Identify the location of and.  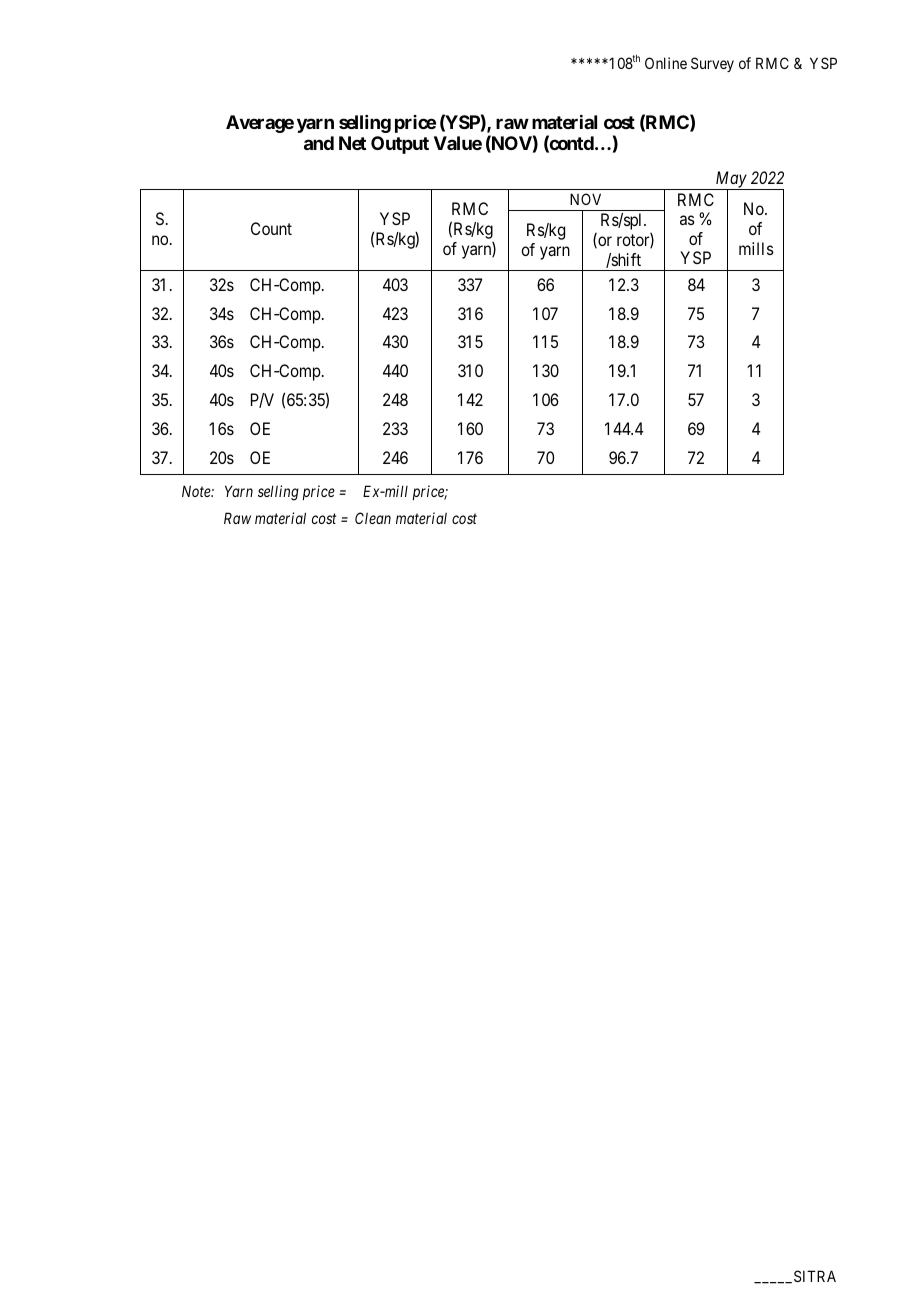
(319, 143).
